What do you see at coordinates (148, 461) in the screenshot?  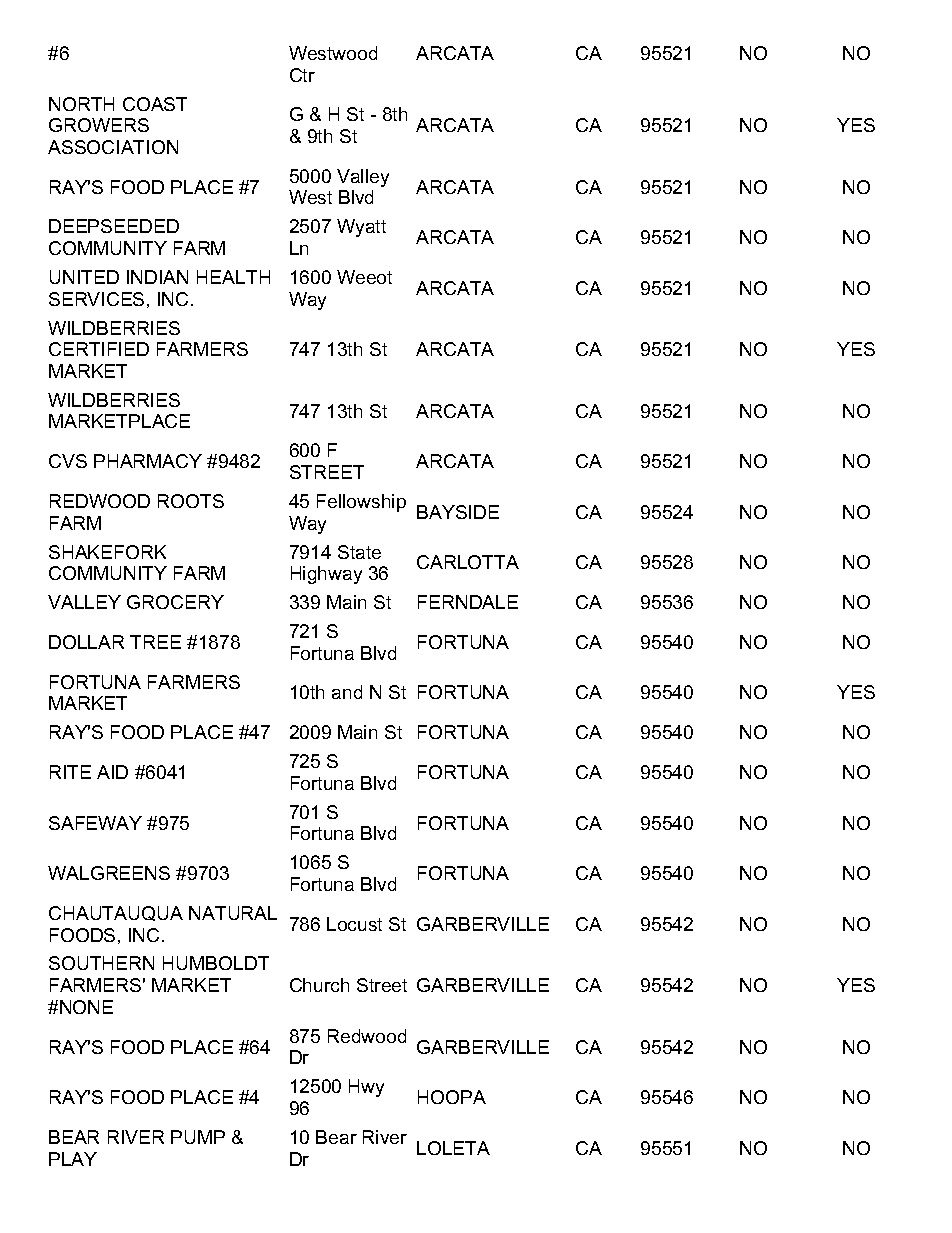 I see `PHARMACY` at bounding box center [148, 461].
